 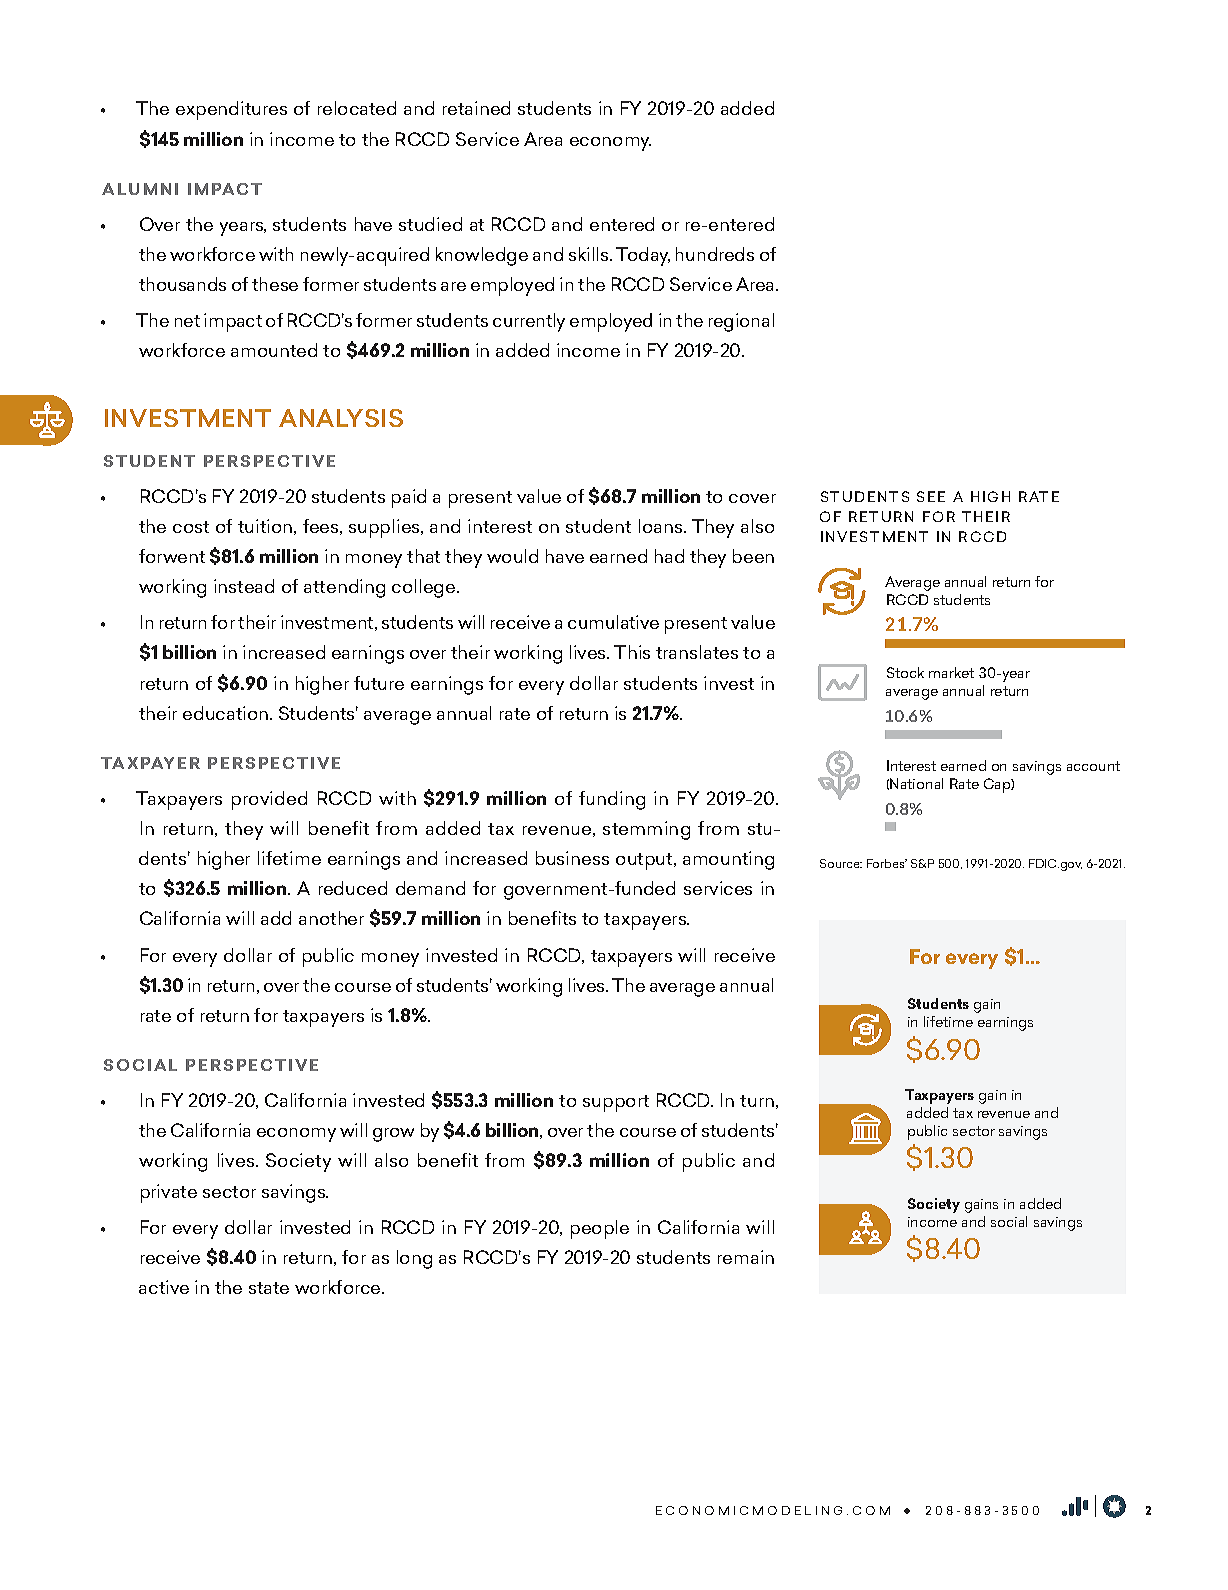 What do you see at coordinates (231, 110) in the screenshot?
I see `expenditures` at bounding box center [231, 110].
